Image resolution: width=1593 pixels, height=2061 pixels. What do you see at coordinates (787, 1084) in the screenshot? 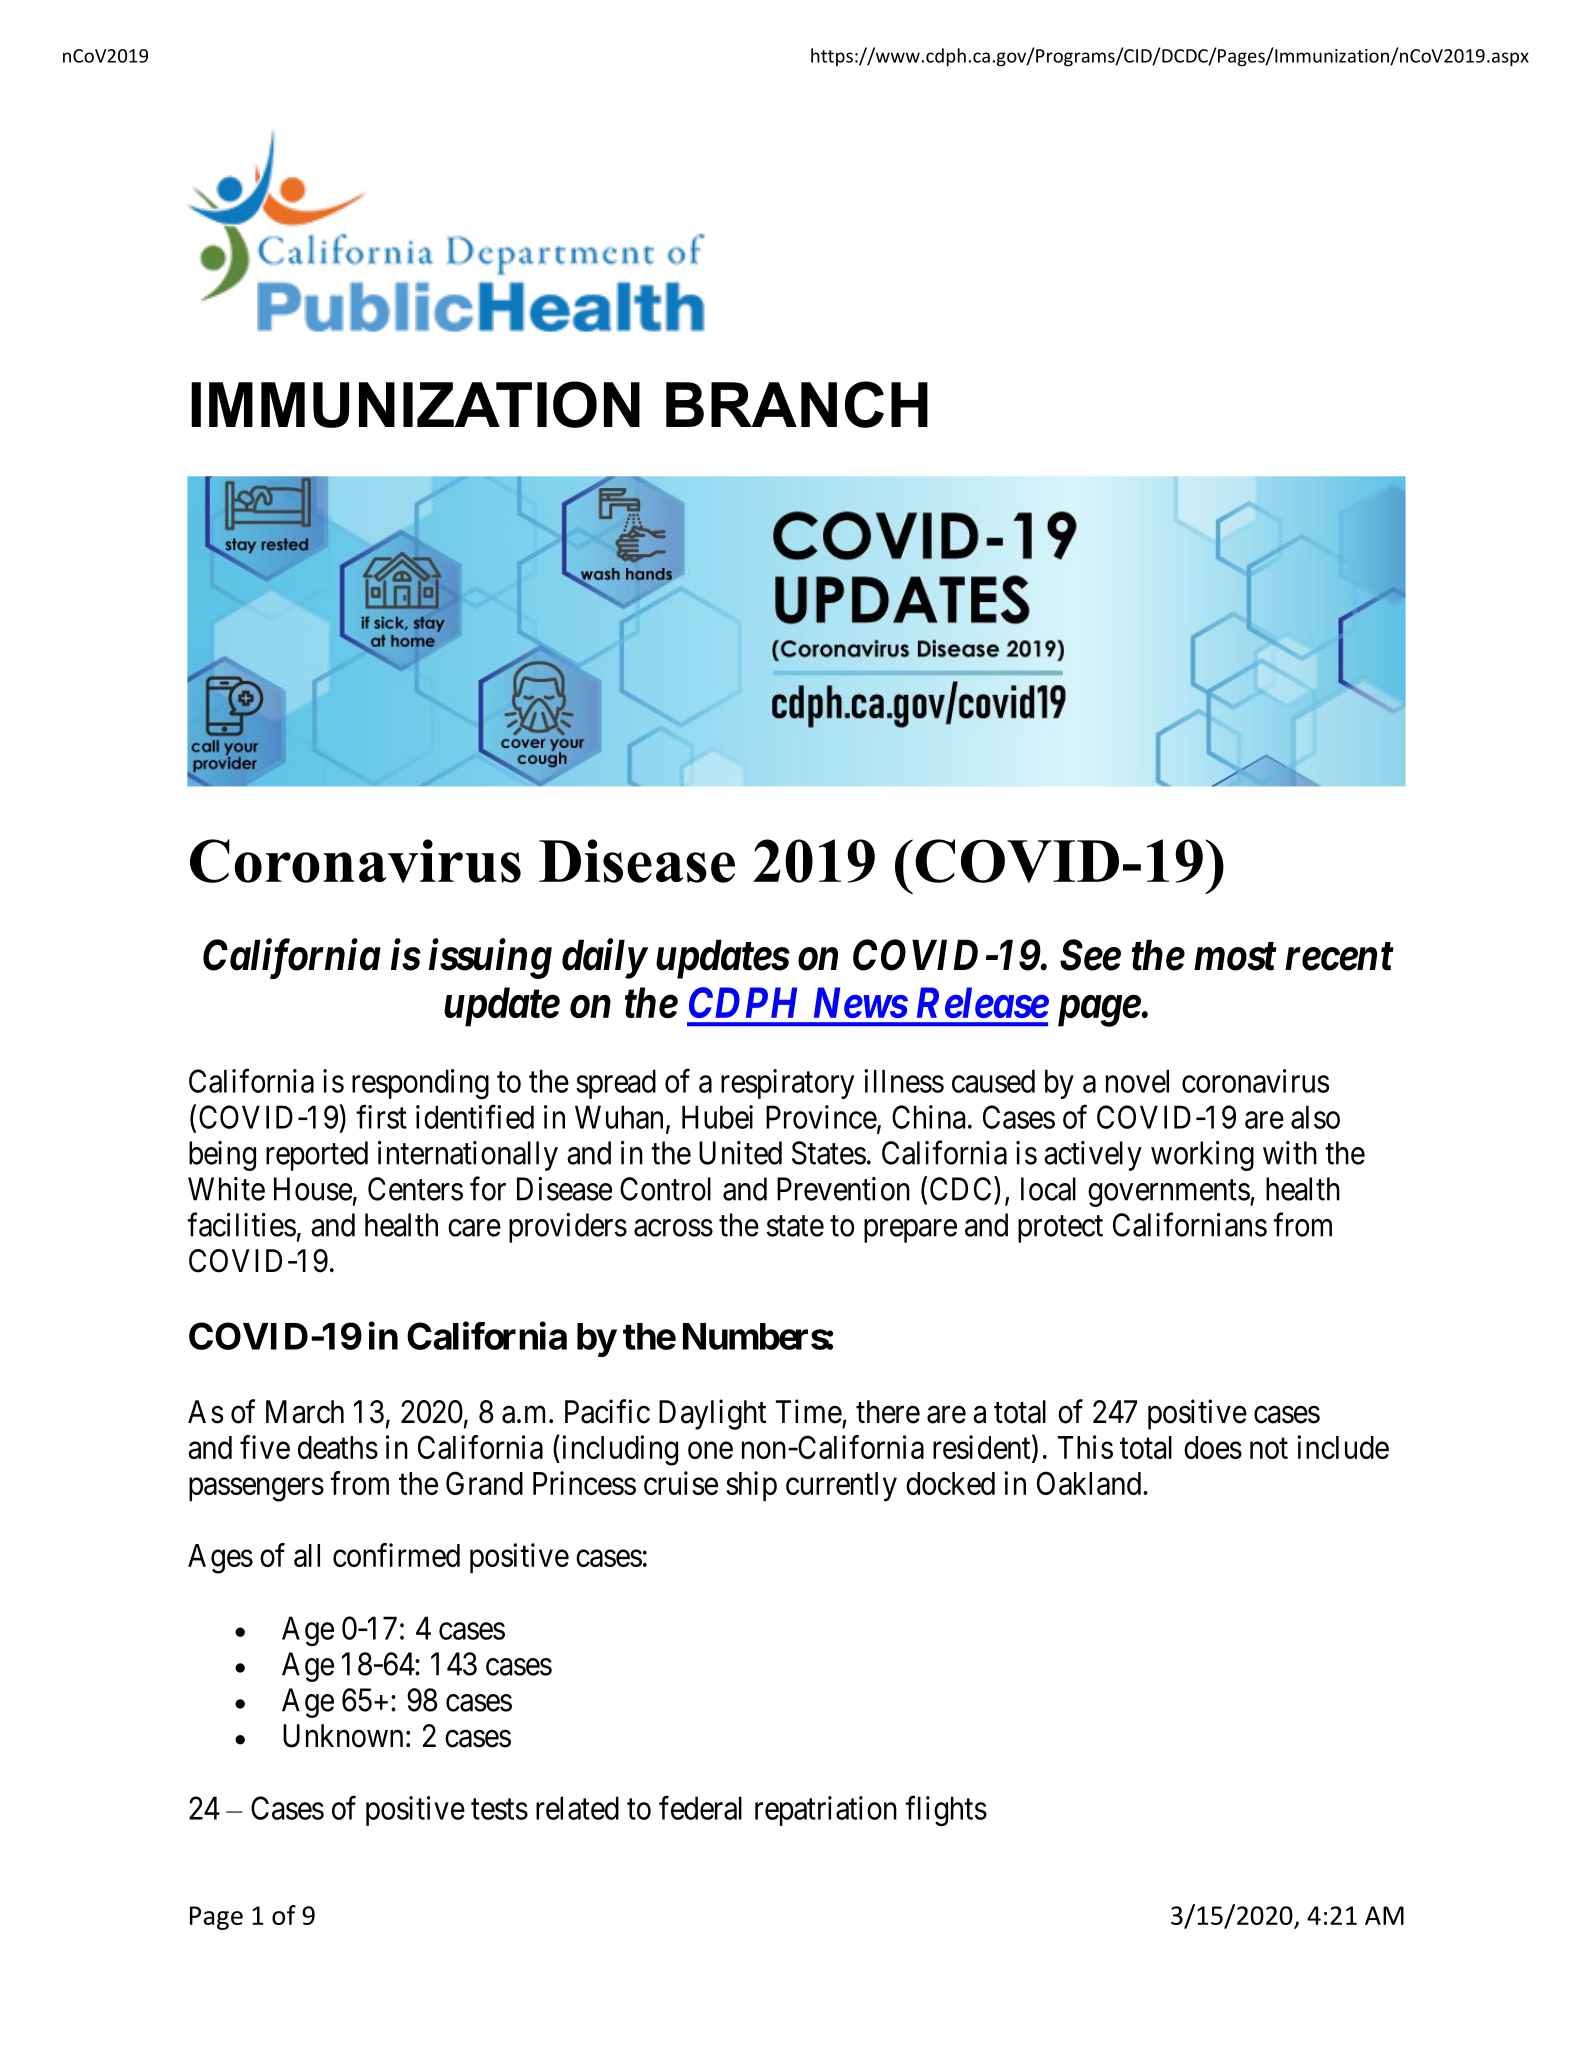
I see `respiratory` at bounding box center [787, 1084].
